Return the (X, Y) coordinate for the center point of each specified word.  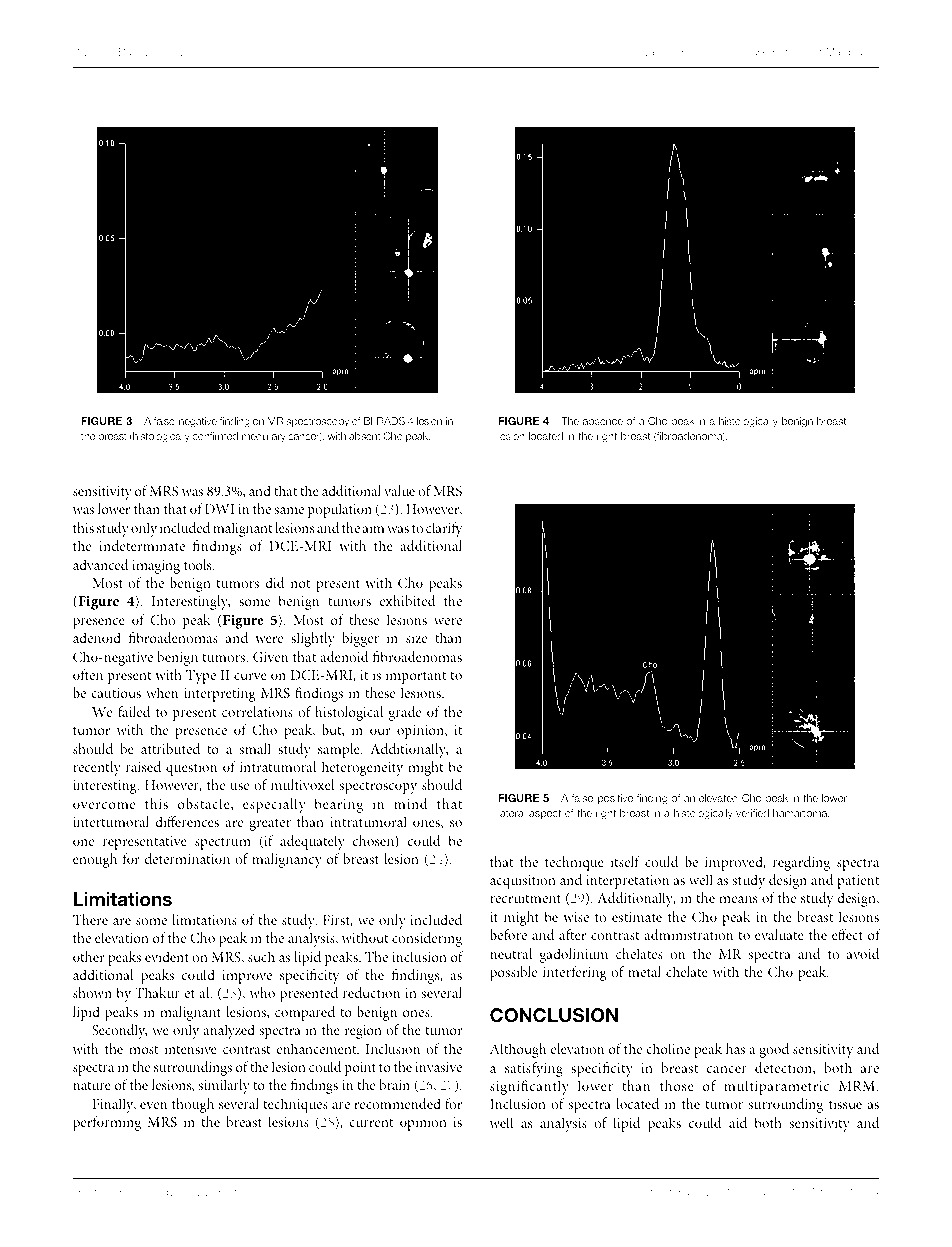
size (416, 638)
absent (365, 436)
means (738, 899)
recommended (397, 1103)
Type (201, 677)
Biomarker (751, 52)
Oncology (151, 1193)
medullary (264, 437)
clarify (444, 529)
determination (187, 858)
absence (603, 421)
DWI (219, 509)
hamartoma (801, 813)
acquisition (523, 882)
